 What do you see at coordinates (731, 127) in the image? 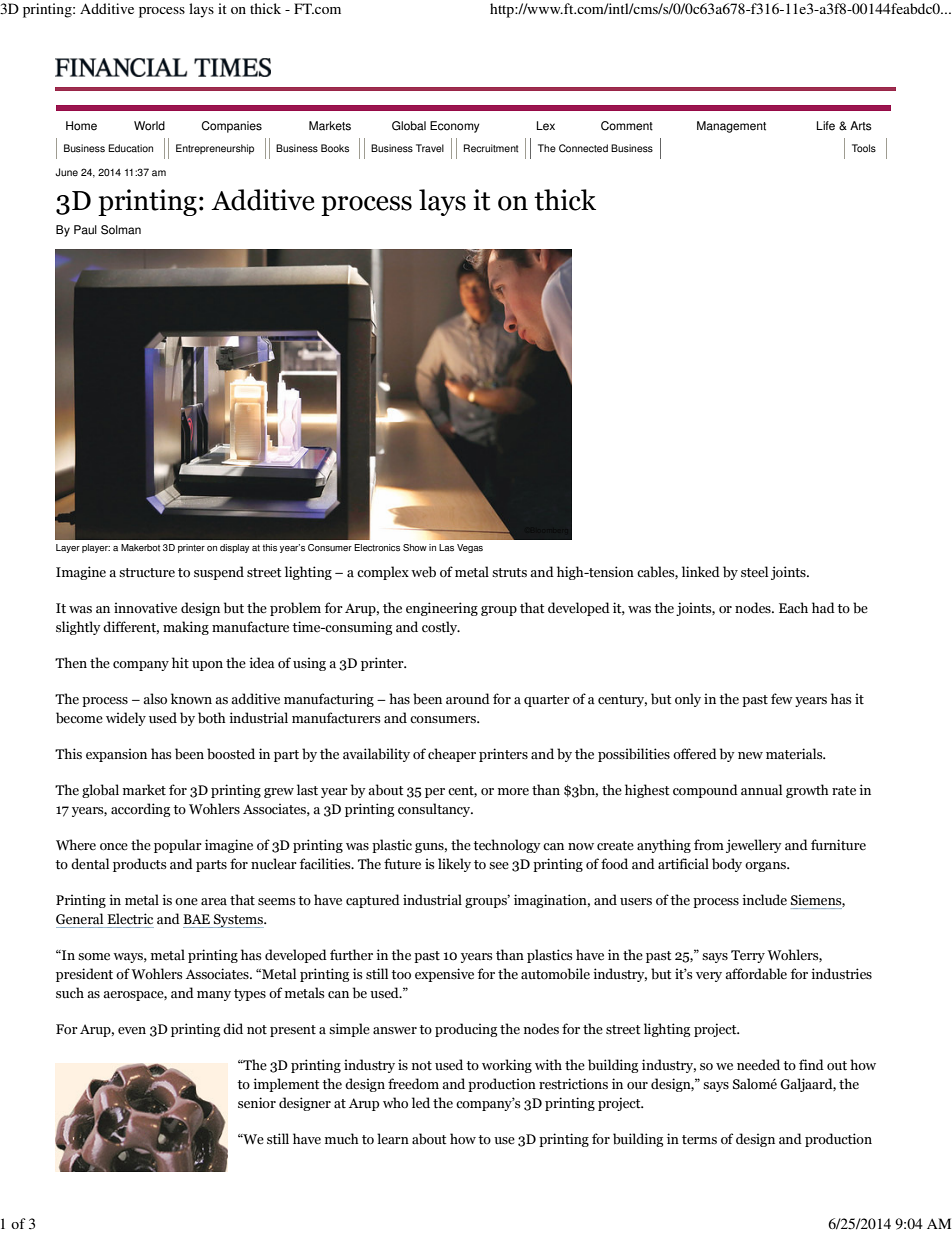
I see `Management` at bounding box center [731, 127].
